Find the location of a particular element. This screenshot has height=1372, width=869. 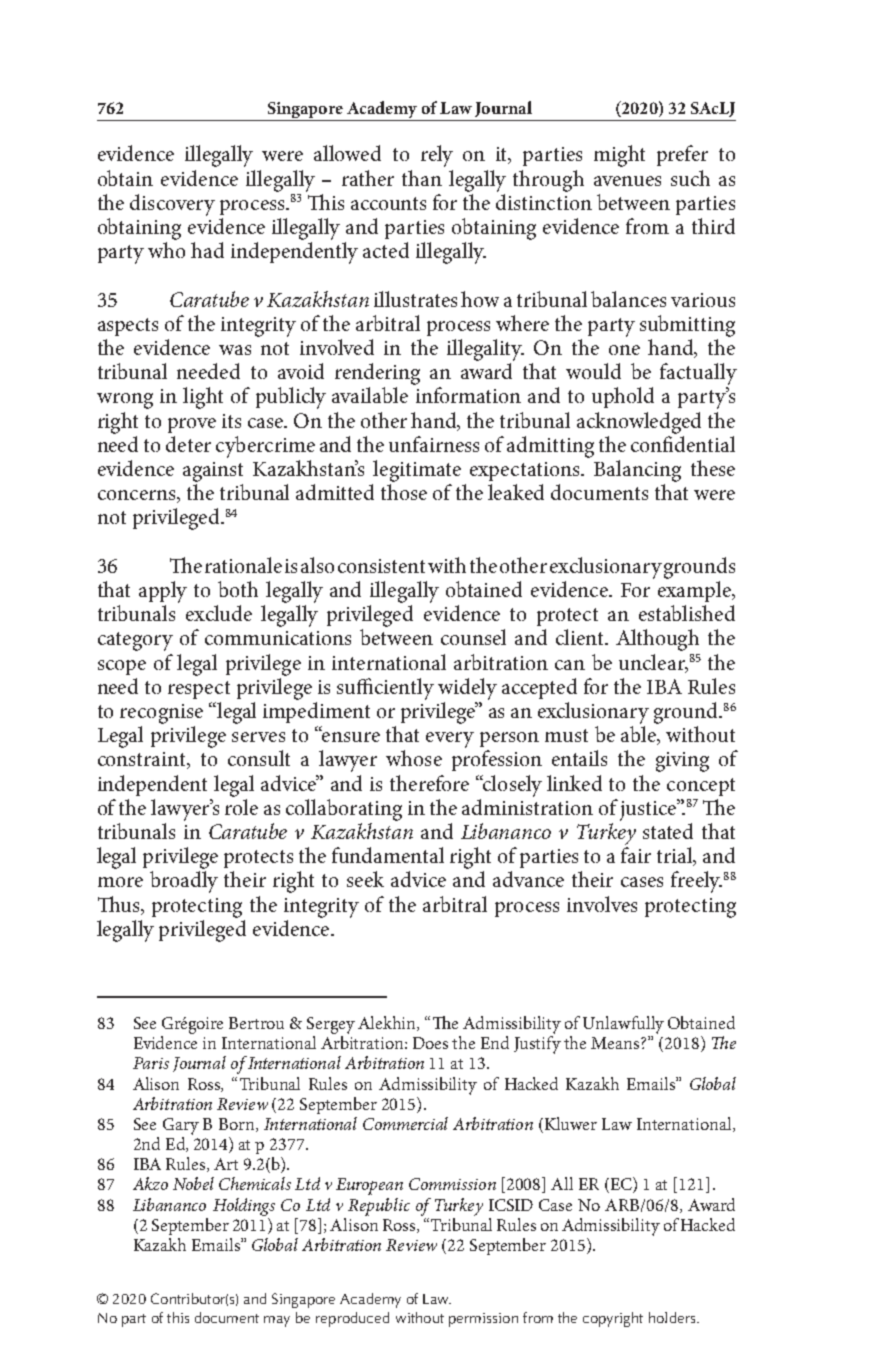

whose is located at coordinates (414, 758).
